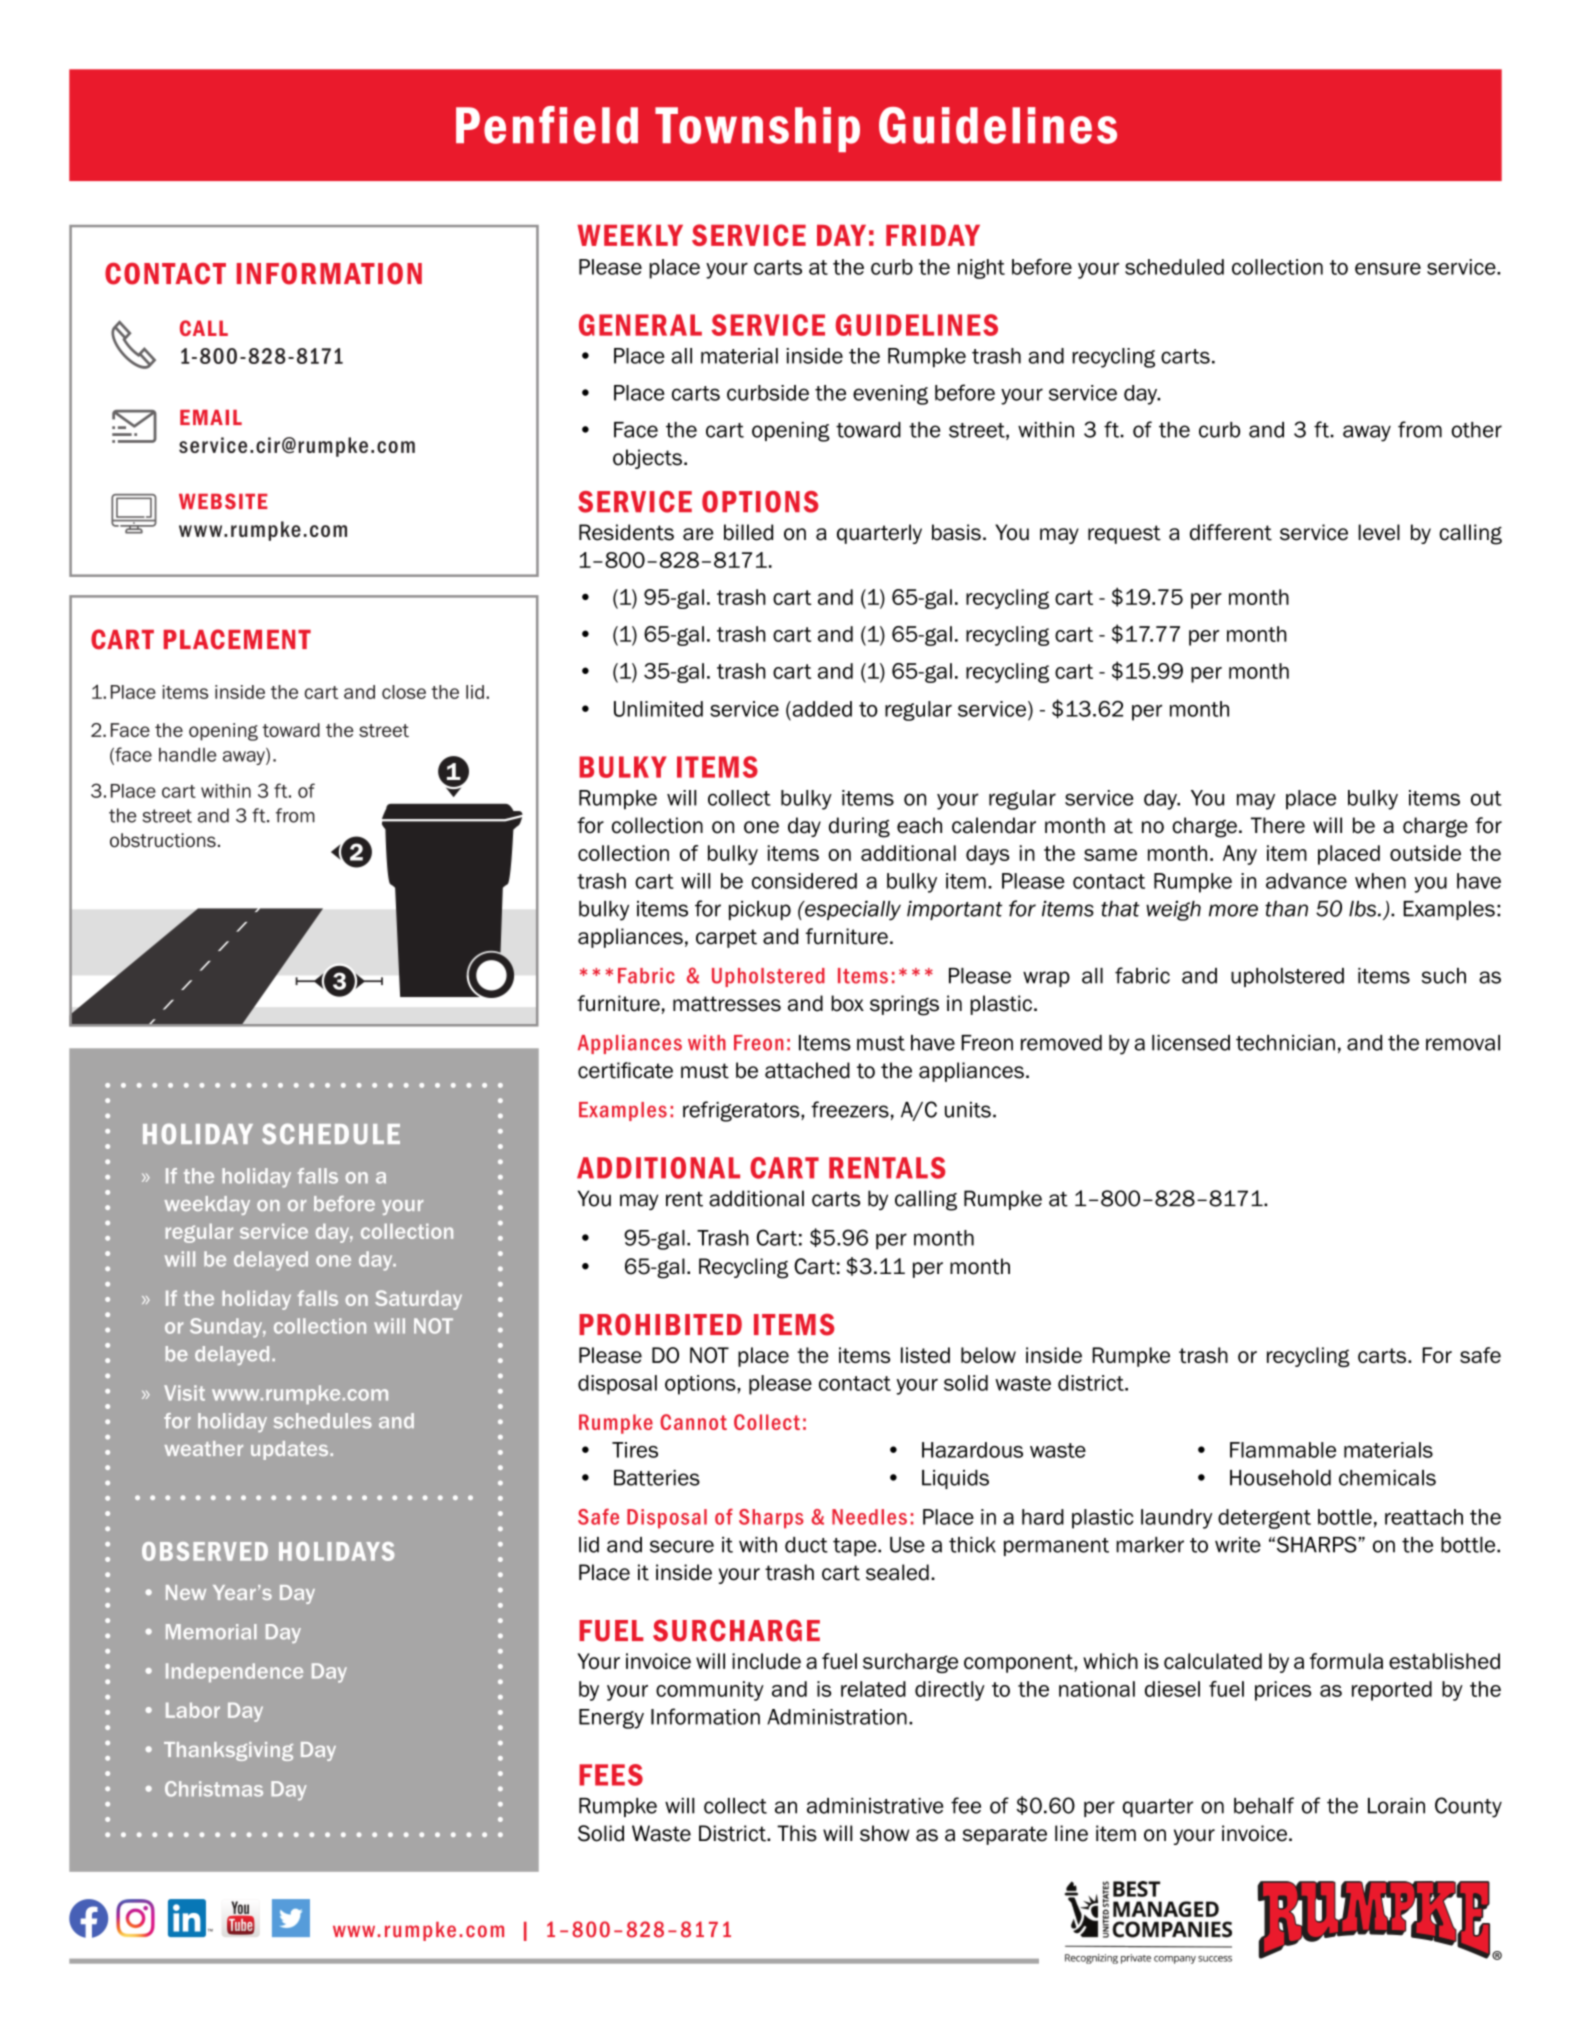  What do you see at coordinates (1388, 269) in the document?
I see `ensure` at bounding box center [1388, 269].
